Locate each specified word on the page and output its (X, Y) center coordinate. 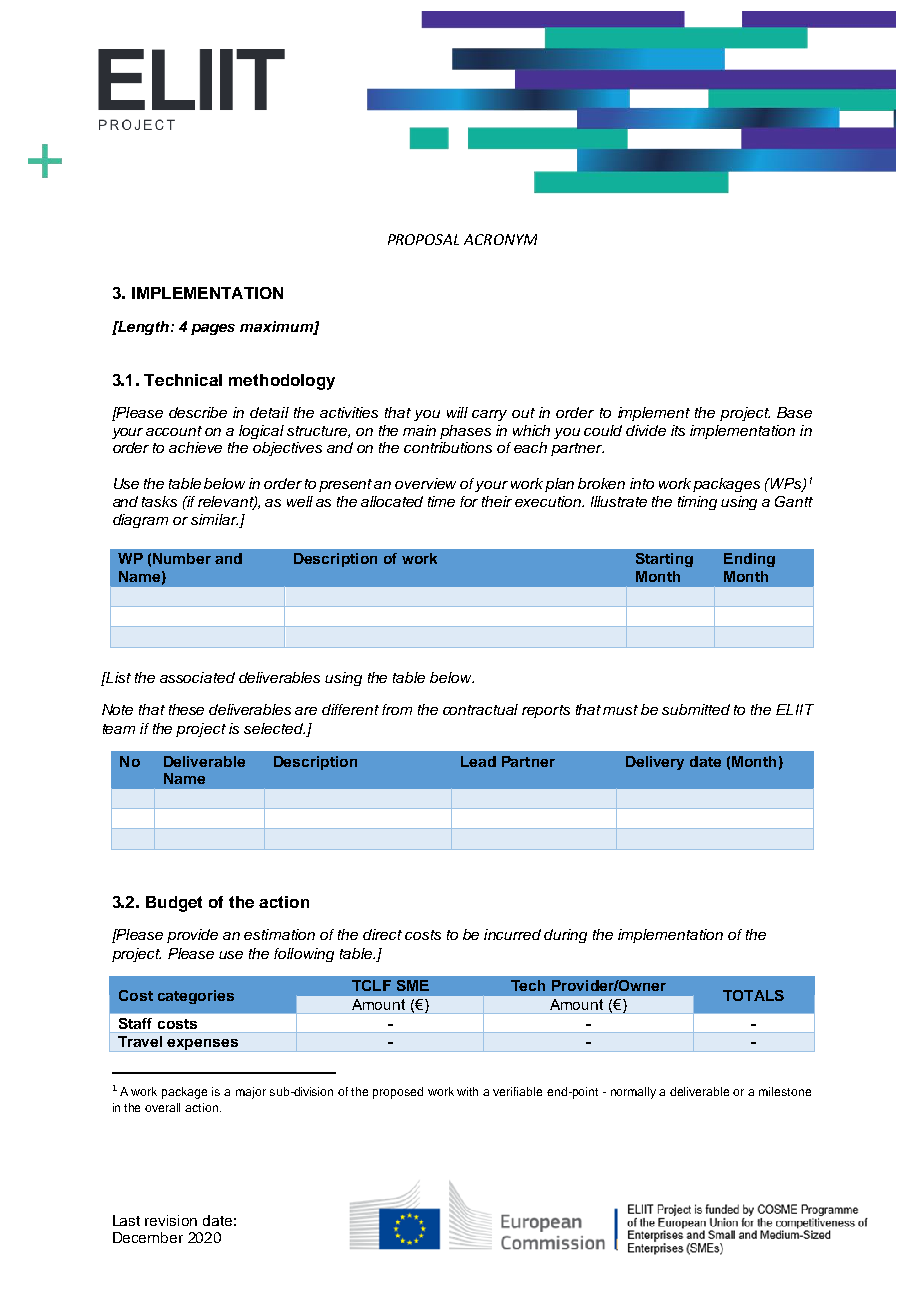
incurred (512, 934)
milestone (785, 1091)
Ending (749, 560)
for (469, 501)
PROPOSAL (423, 239)
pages (213, 329)
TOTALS (753, 995)
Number (182, 558)
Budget (174, 904)
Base (794, 412)
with (467, 1091)
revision (171, 1220)
